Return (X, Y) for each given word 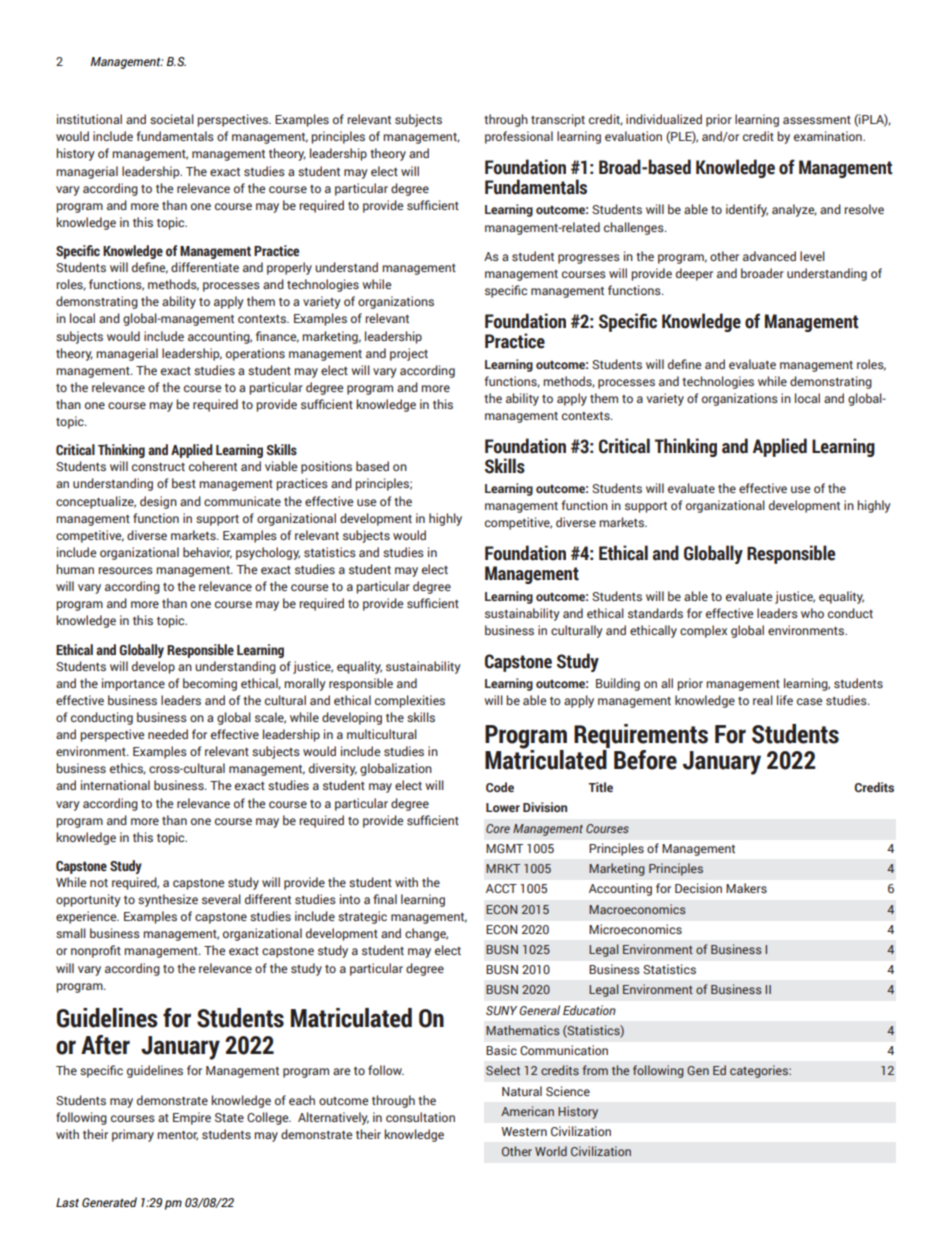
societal (172, 119)
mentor (177, 1136)
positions (326, 467)
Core (498, 828)
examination (829, 136)
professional (519, 137)
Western (524, 1131)
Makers (746, 888)
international (115, 785)
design (158, 502)
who (812, 613)
